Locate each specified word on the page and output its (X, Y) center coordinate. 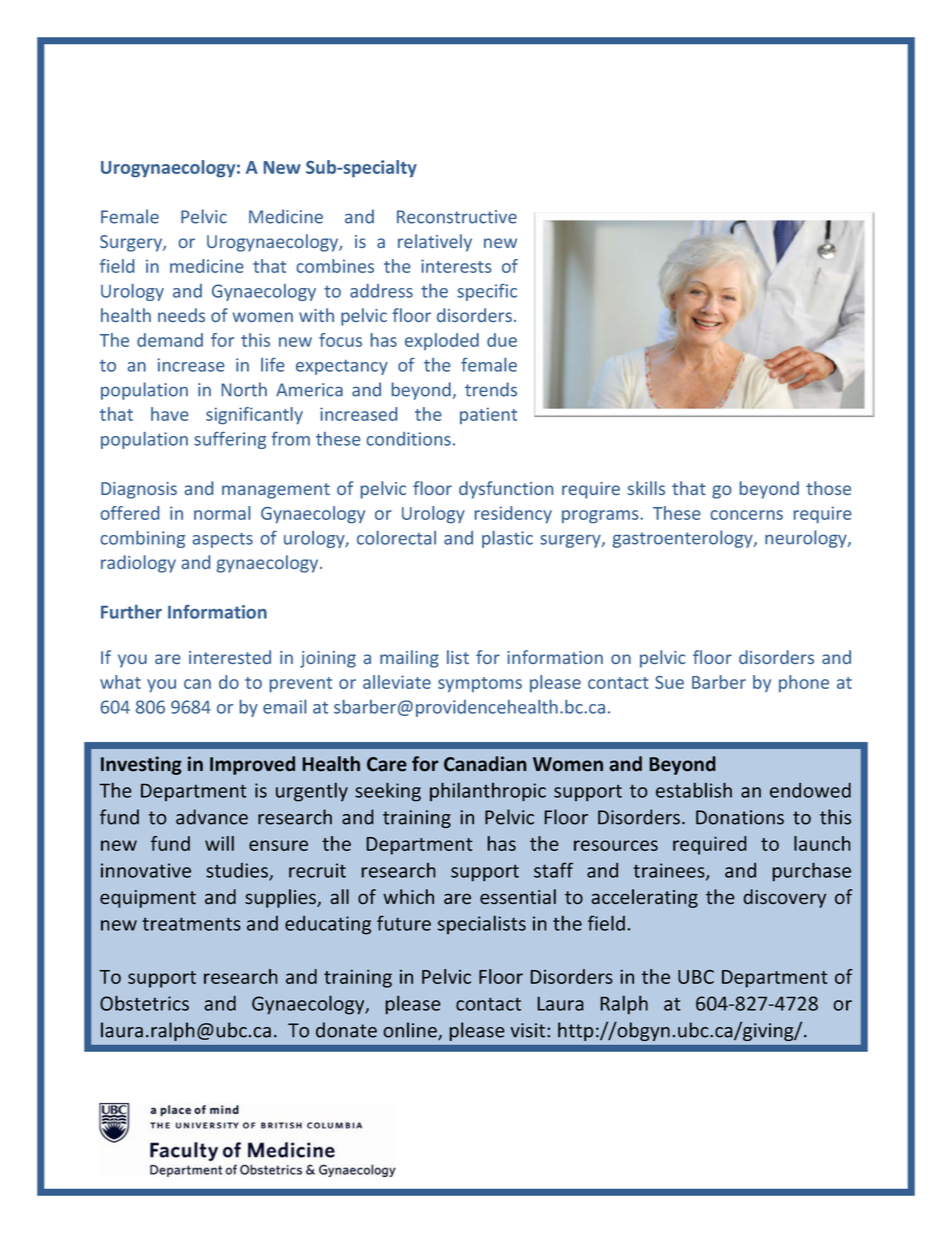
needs (181, 315)
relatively (435, 243)
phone (804, 683)
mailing (409, 659)
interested (230, 657)
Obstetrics (144, 1003)
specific (487, 292)
